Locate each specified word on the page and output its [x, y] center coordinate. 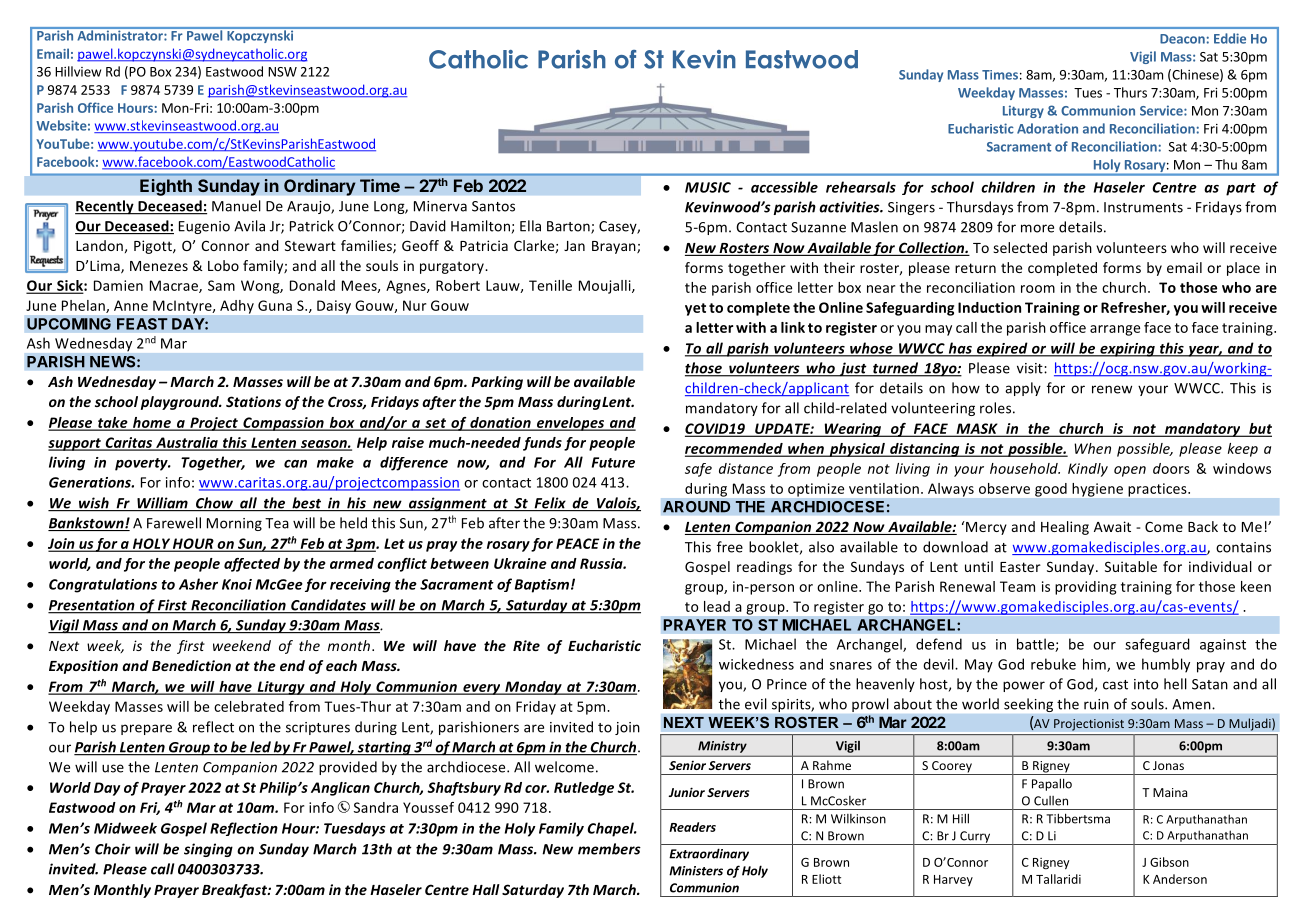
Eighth [166, 187]
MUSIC [708, 187]
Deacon [1182, 39]
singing [208, 850]
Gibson [1169, 862]
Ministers [696, 871]
